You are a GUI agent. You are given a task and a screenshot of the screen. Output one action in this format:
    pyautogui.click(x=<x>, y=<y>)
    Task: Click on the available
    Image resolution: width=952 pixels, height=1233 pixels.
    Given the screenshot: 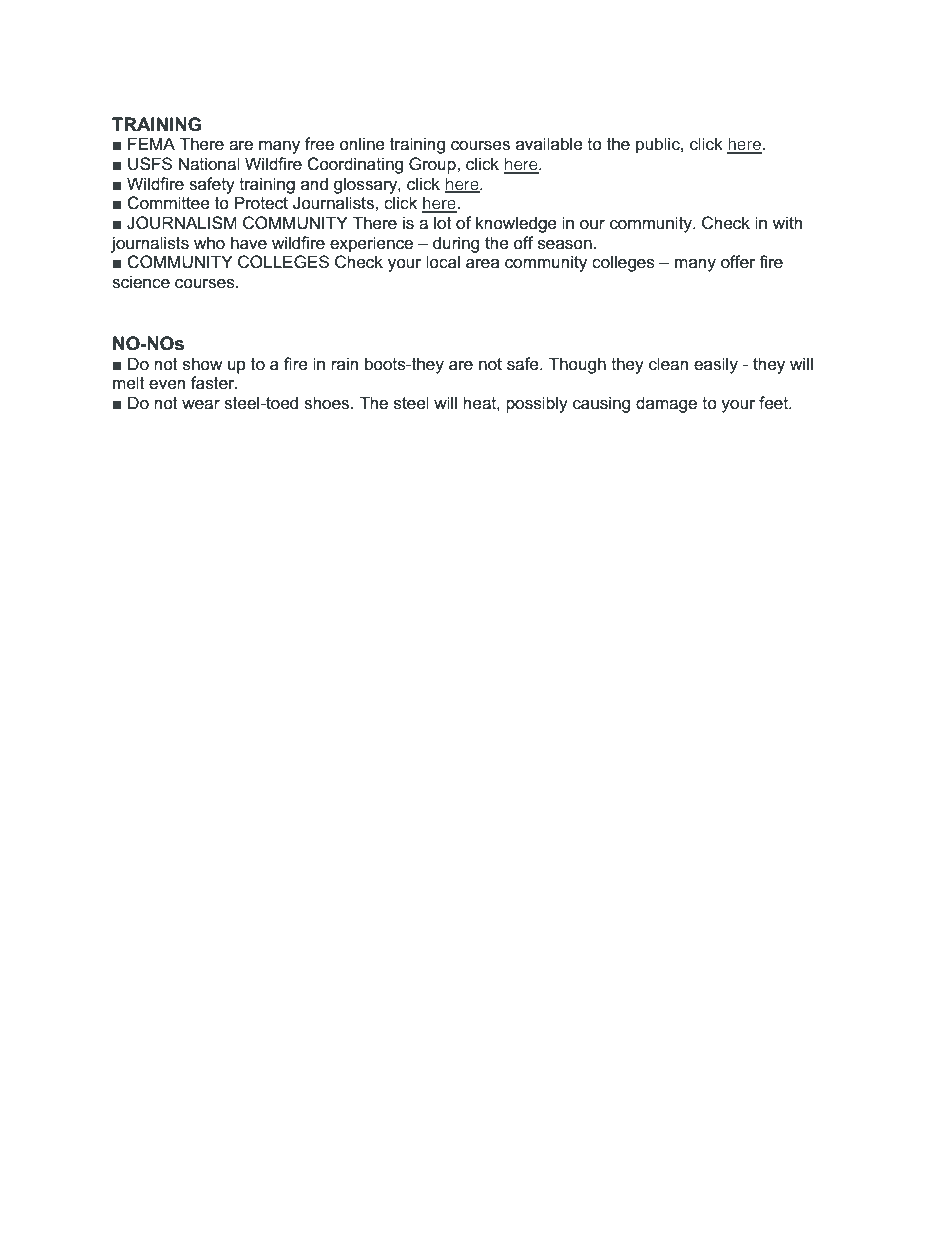 What is the action you would take?
    pyautogui.click(x=549, y=144)
